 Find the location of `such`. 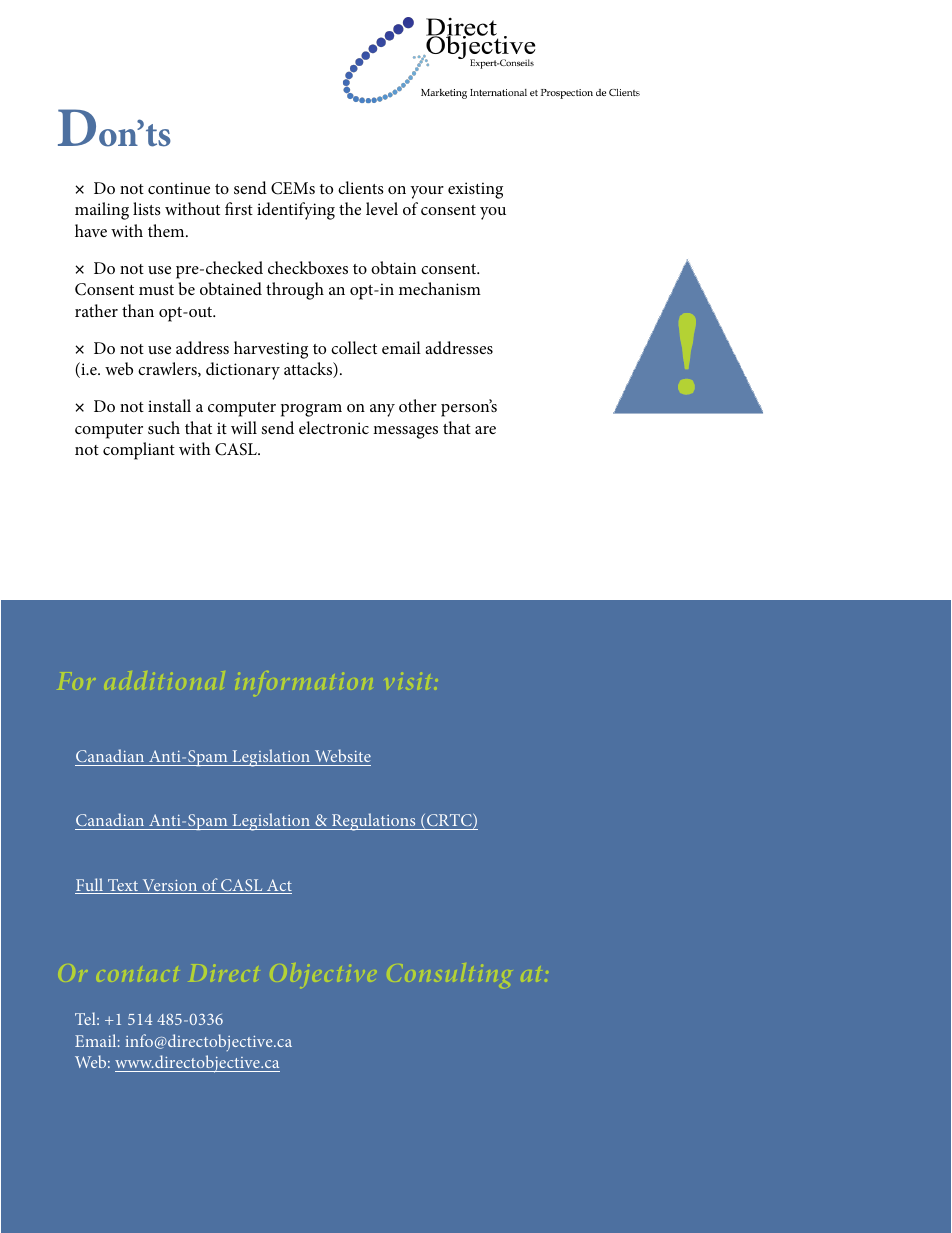

such is located at coordinates (164, 427).
